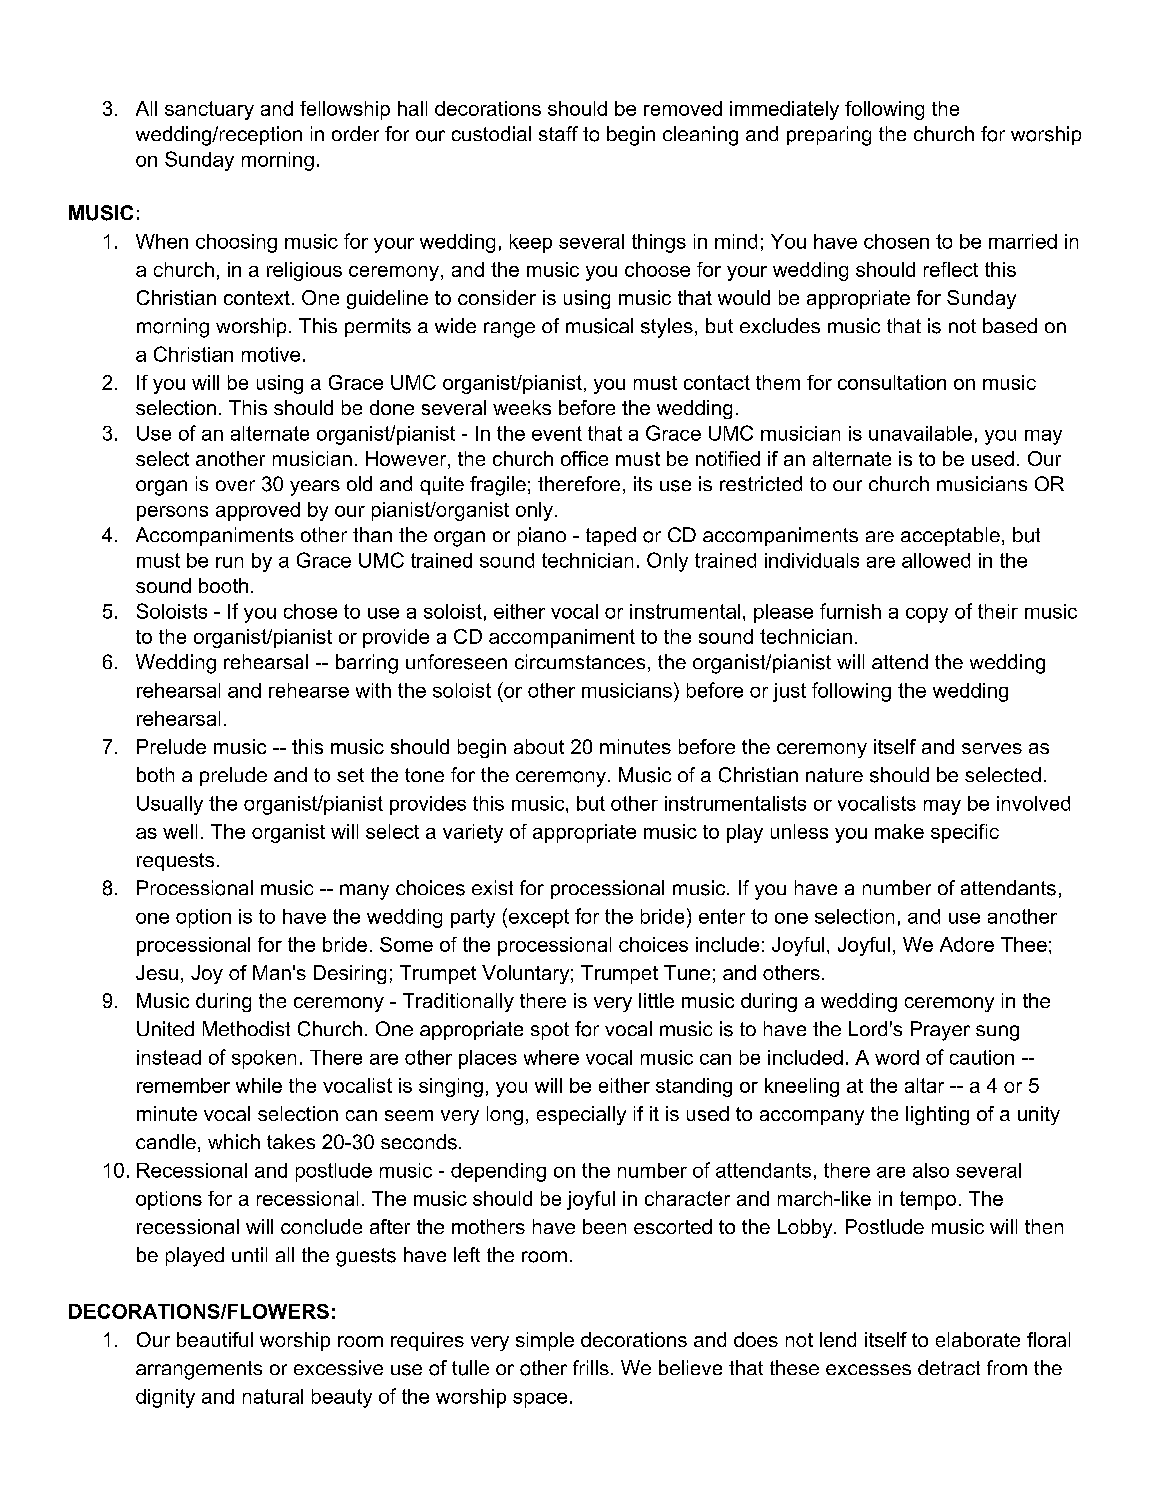 Image resolution: width=1152 pixels, height=1491 pixels. What do you see at coordinates (539, 746) in the page?
I see `about` at bounding box center [539, 746].
